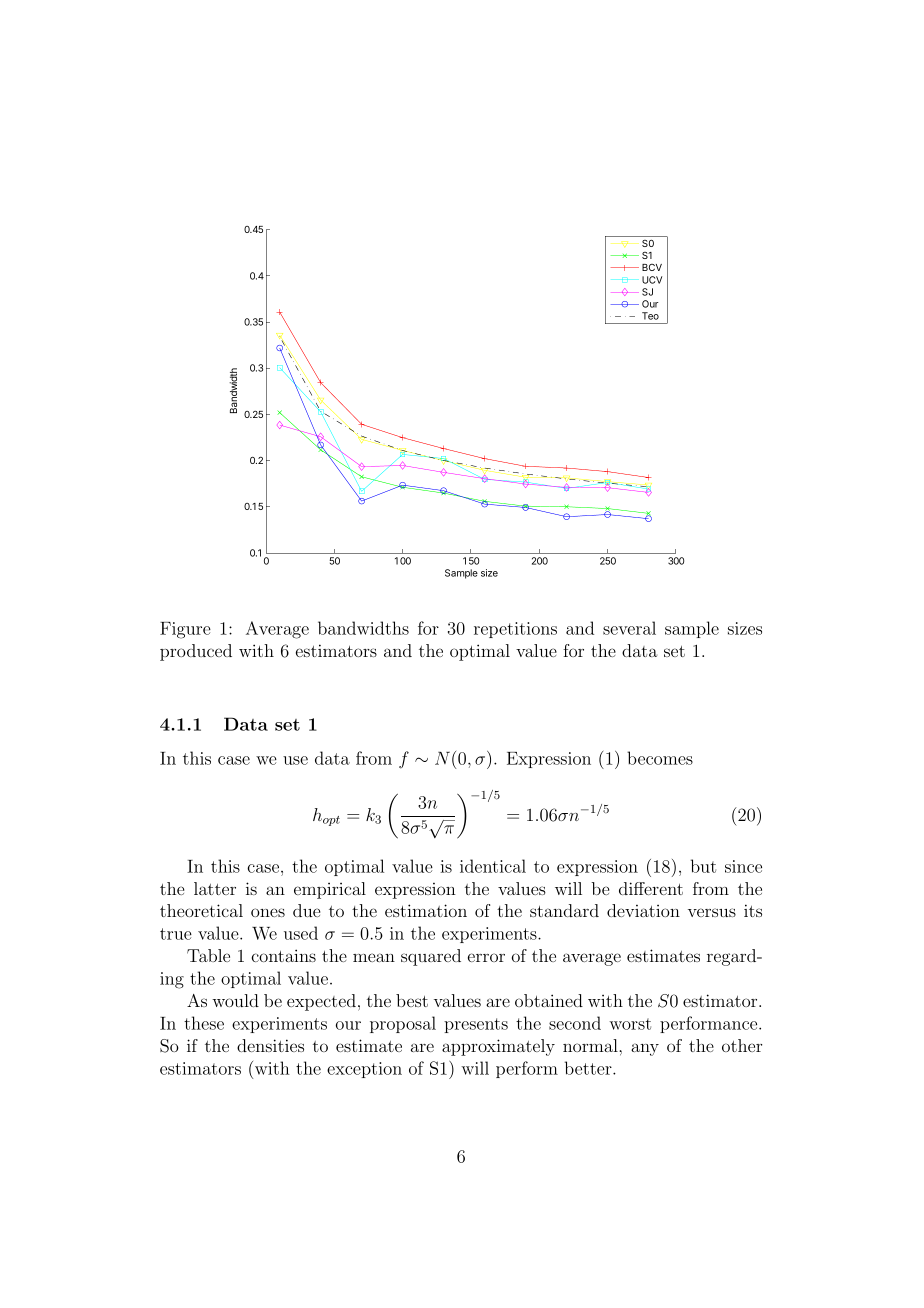 Image resolution: width=924 pixels, height=1308 pixels. I want to click on presents, so click(476, 1025).
